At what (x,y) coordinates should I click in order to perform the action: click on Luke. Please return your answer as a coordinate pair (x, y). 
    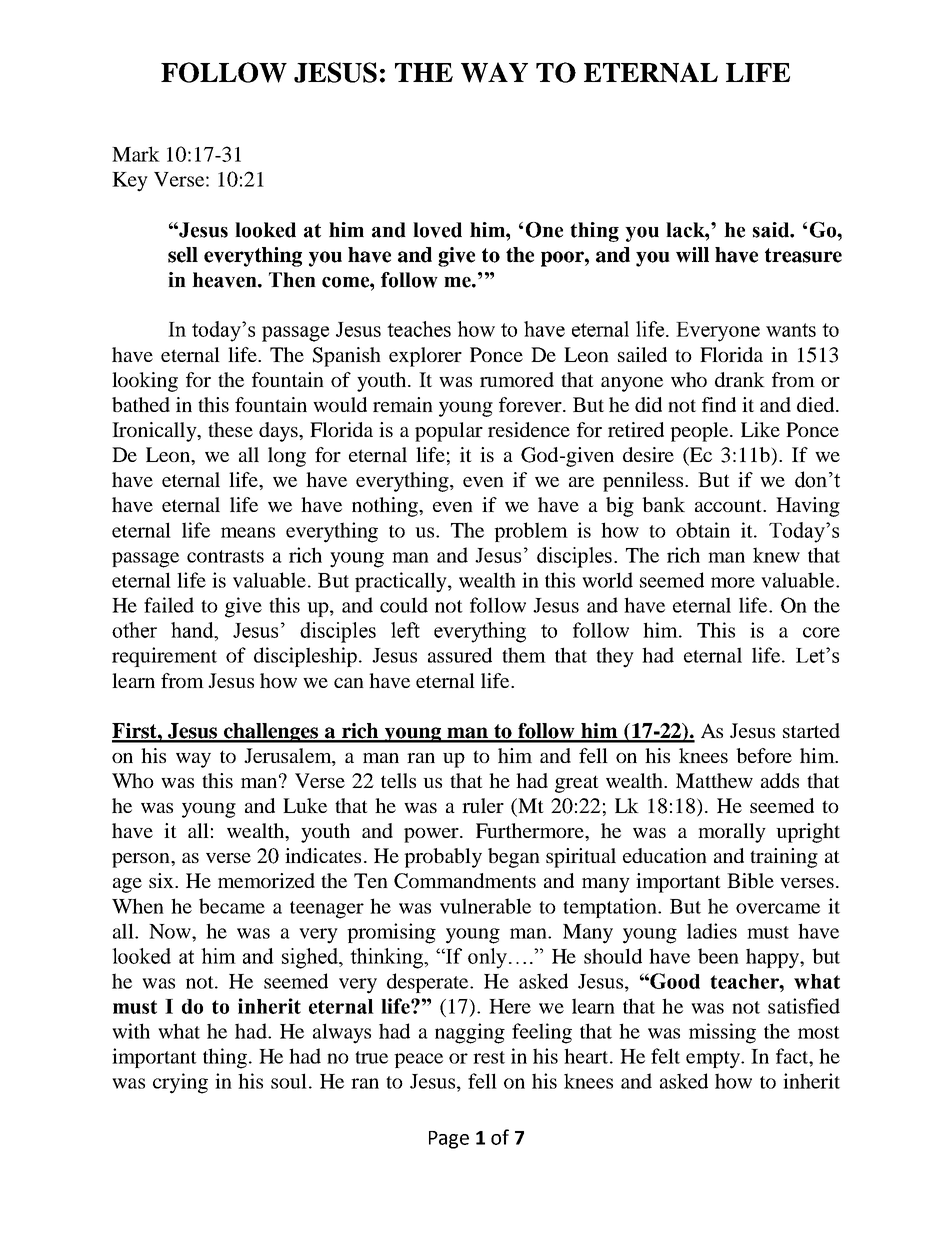
    Looking at the image, I should click on (305, 805).
